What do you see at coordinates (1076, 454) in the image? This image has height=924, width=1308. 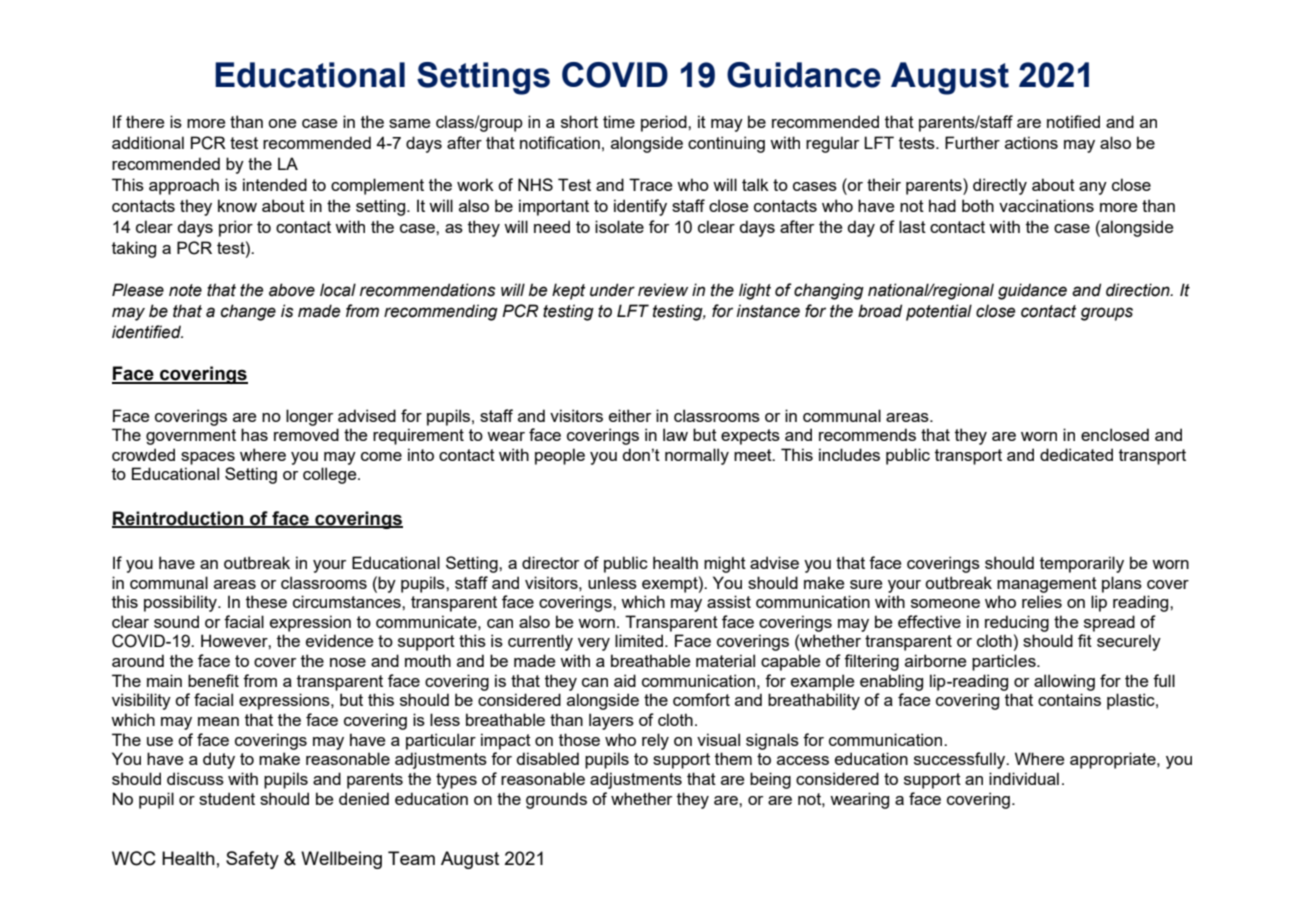 I see `dedicated` at bounding box center [1076, 454].
